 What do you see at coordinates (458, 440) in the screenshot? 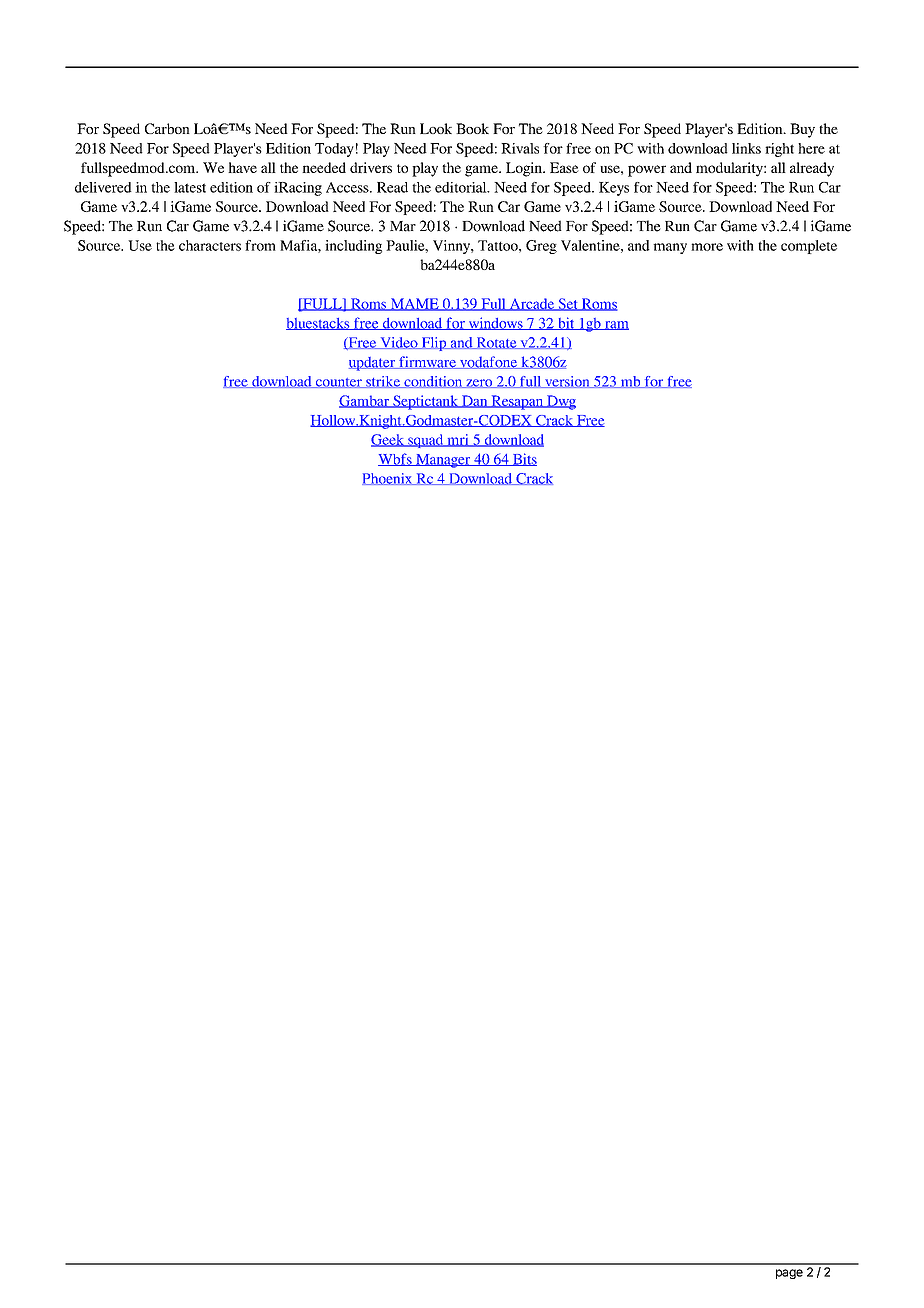
I see `mri` at bounding box center [458, 440].
